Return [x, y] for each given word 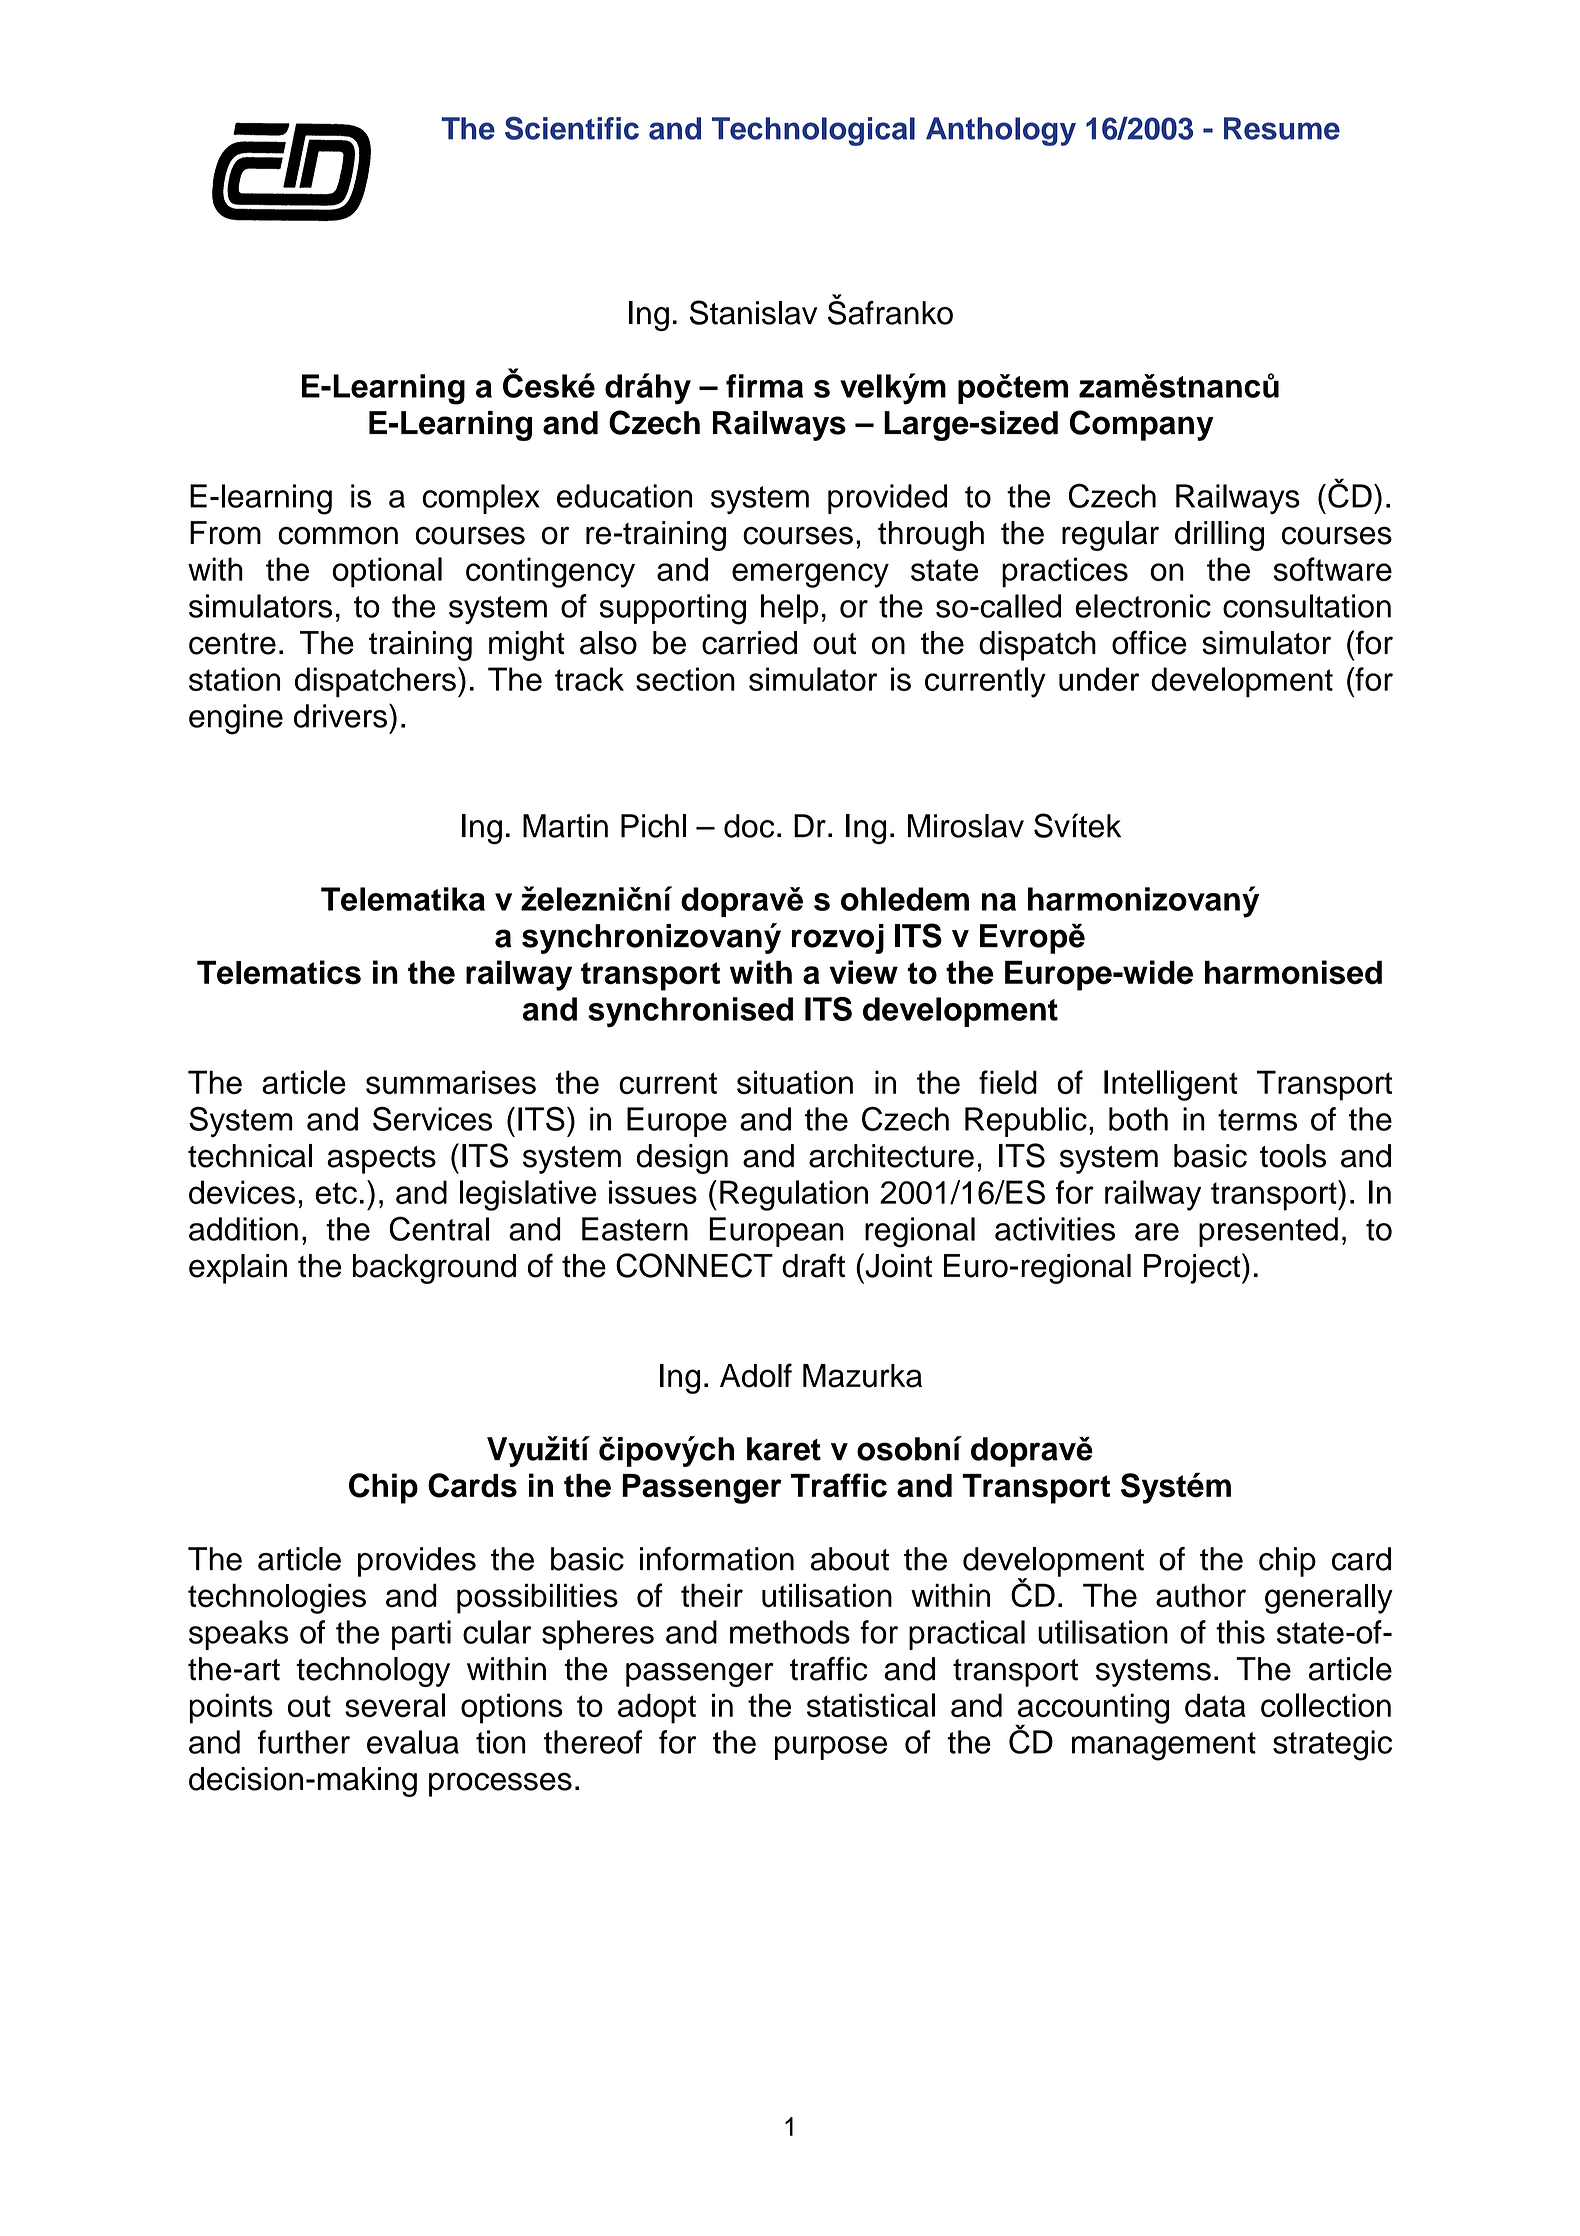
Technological [813, 131]
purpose [831, 1748]
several [395, 1705]
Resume [1282, 128]
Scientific [572, 128]
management [1164, 1746]
